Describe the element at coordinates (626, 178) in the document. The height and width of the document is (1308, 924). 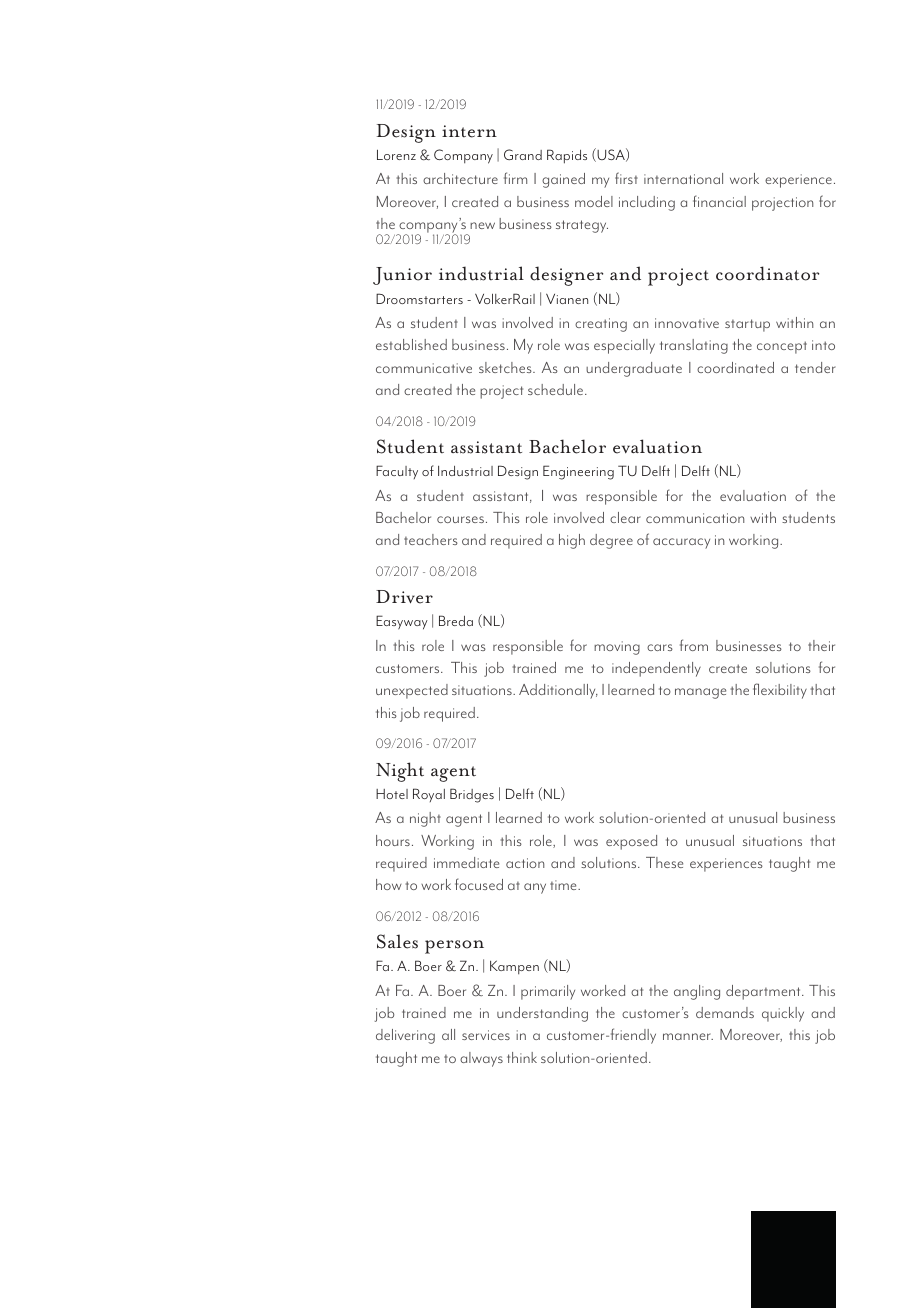
I see `first` at that location.
